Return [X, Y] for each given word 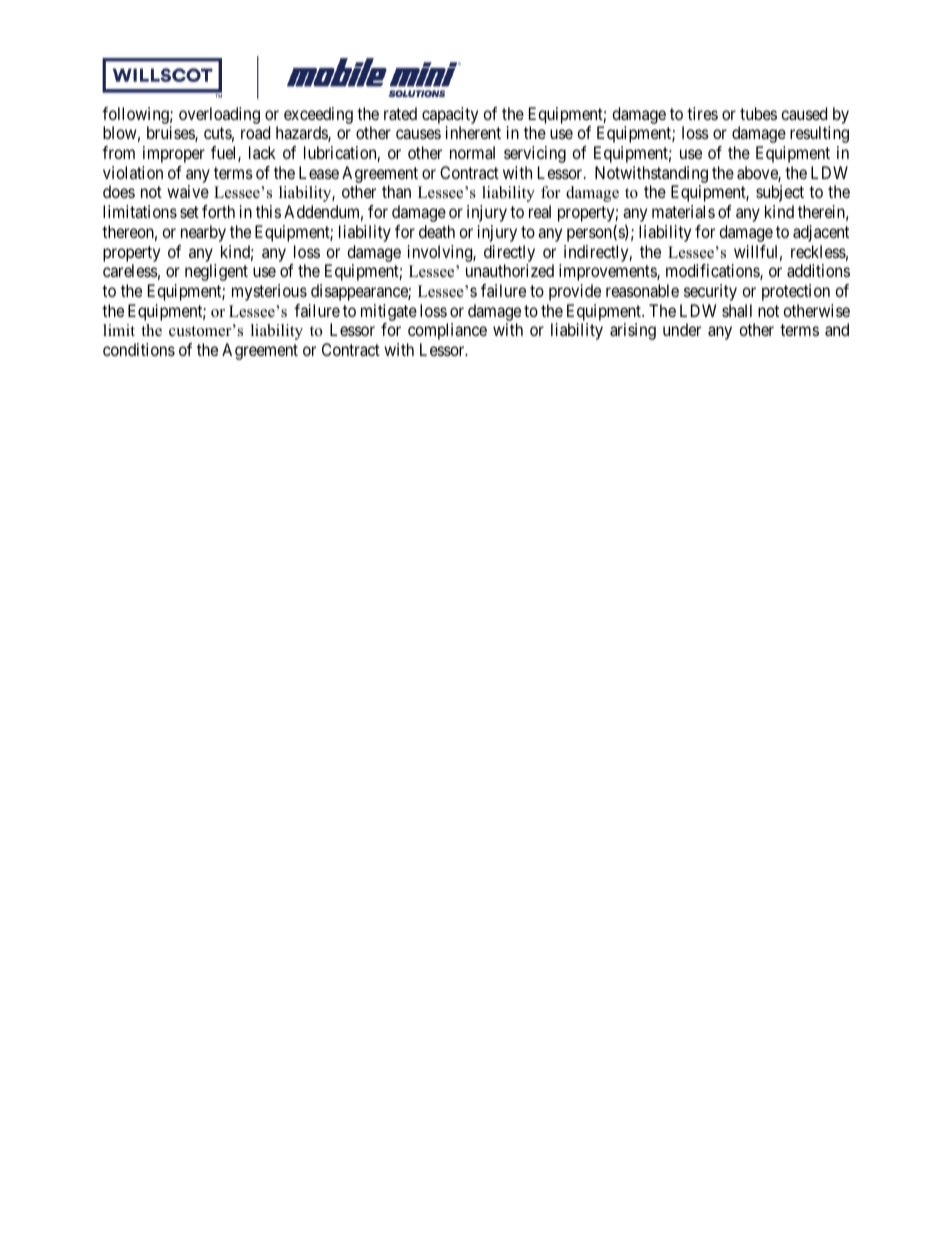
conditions [139, 349]
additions [818, 270]
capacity [450, 115]
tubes [758, 113]
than [396, 191]
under [682, 329]
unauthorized [510, 270]
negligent [216, 272]
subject [780, 193]
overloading [219, 115]
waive [188, 191]
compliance [447, 331]
